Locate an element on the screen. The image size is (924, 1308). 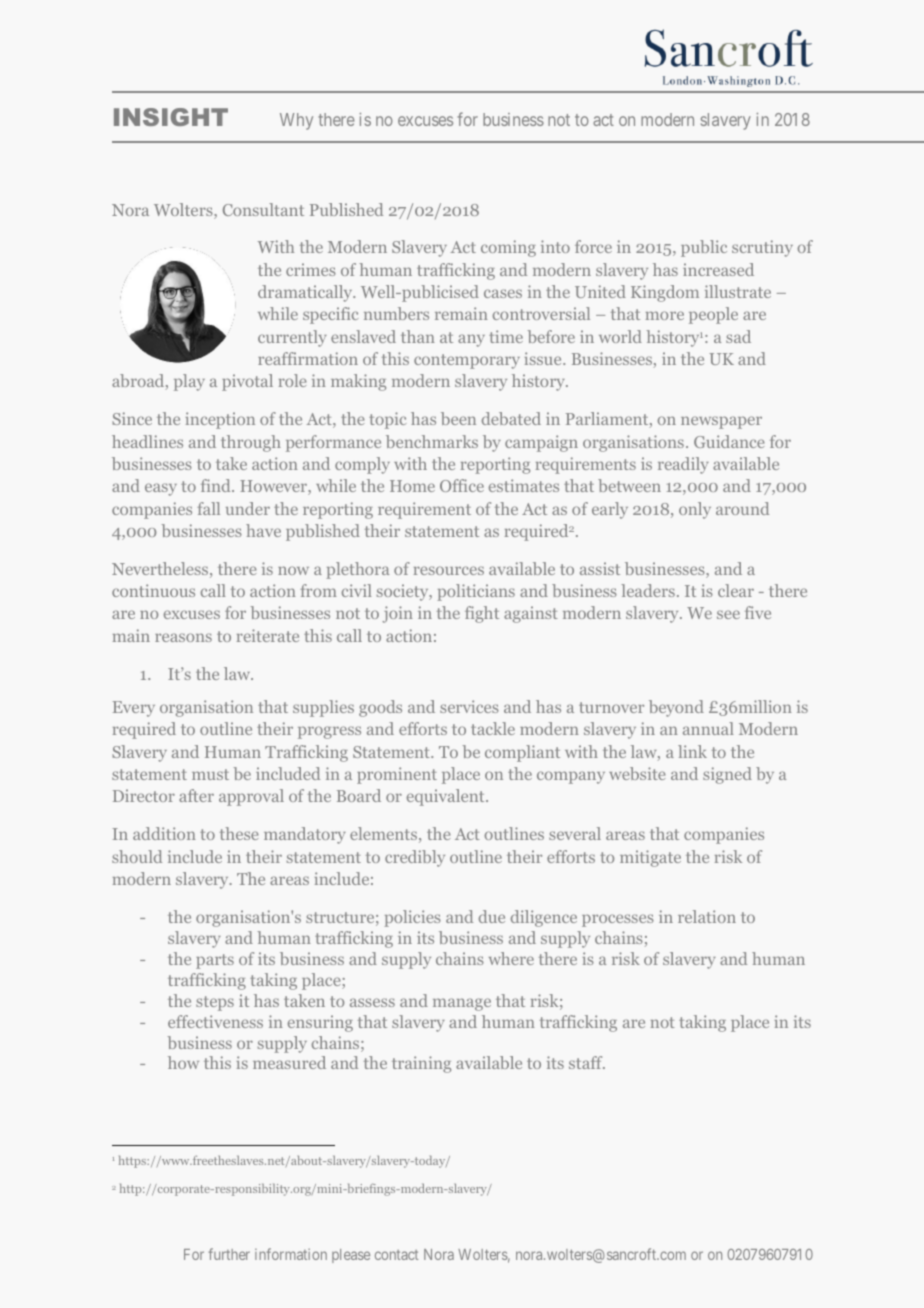
newspaper is located at coordinates (721, 422).
